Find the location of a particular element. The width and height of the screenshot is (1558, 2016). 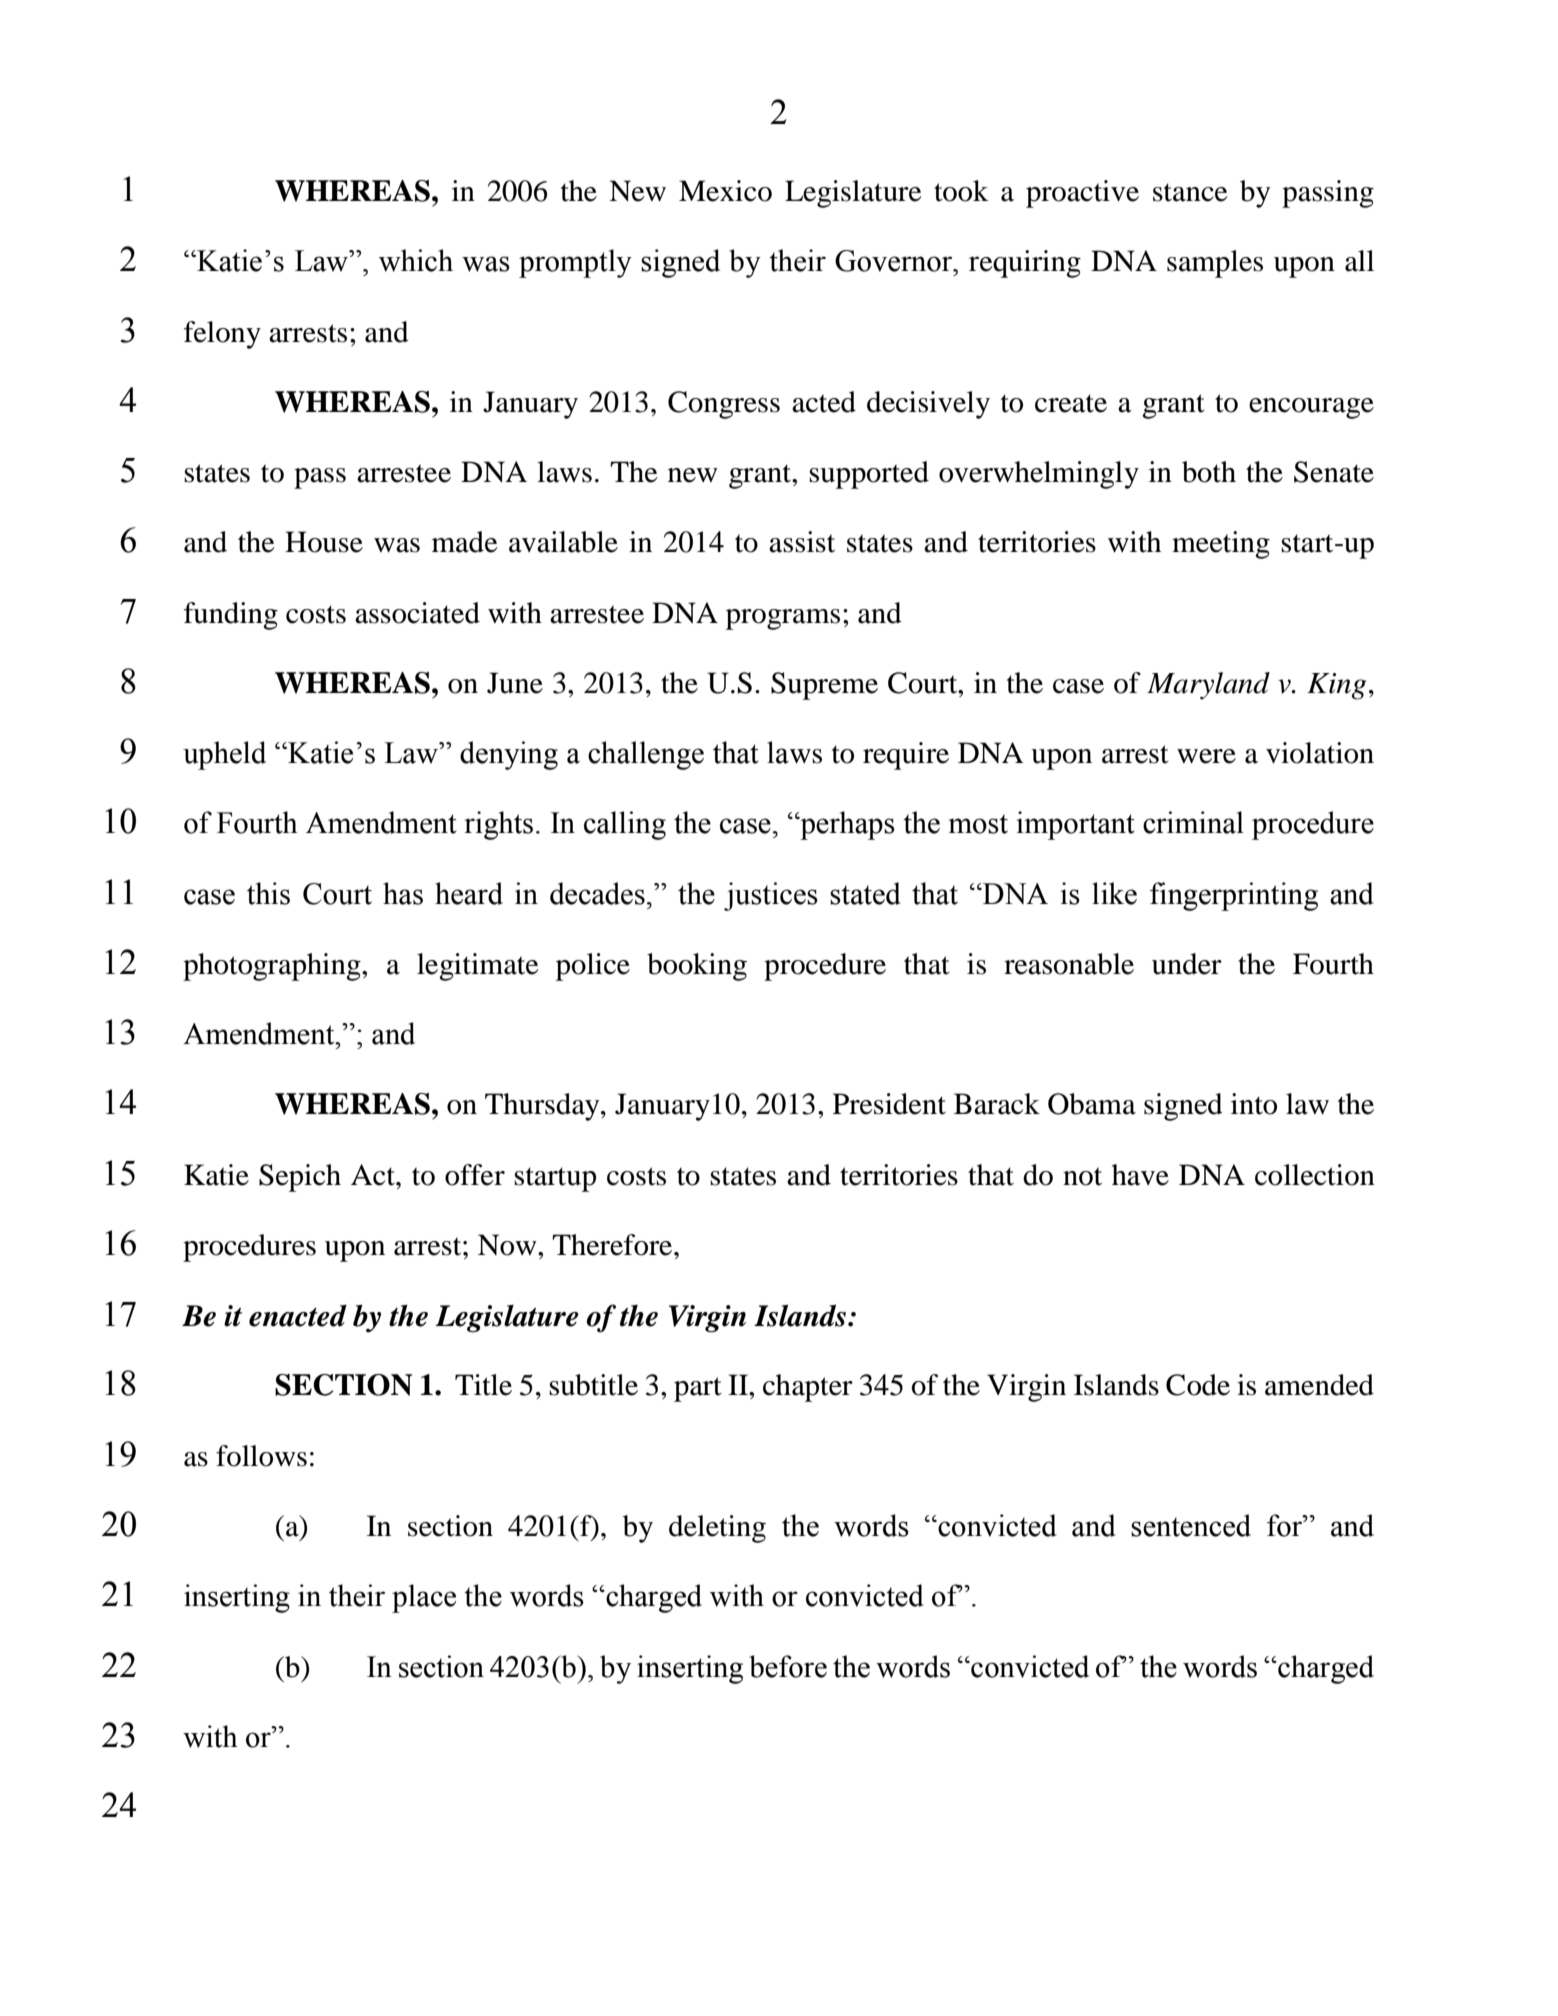

has is located at coordinates (403, 893).
